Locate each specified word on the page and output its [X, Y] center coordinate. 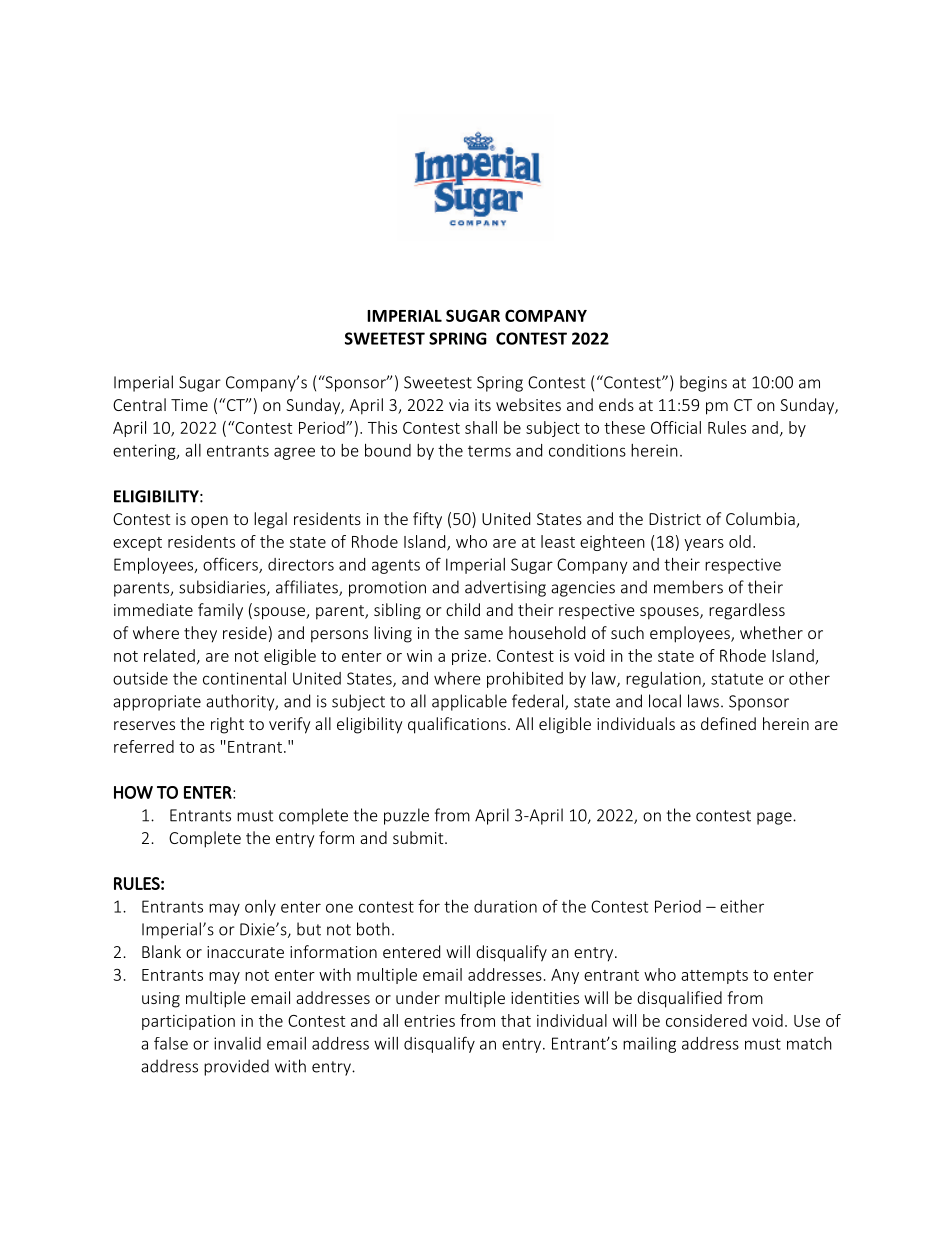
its [483, 405]
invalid [237, 1043]
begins [703, 383]
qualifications [457, 725]
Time [189, 405]
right [227, 725]
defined [728, 723]
